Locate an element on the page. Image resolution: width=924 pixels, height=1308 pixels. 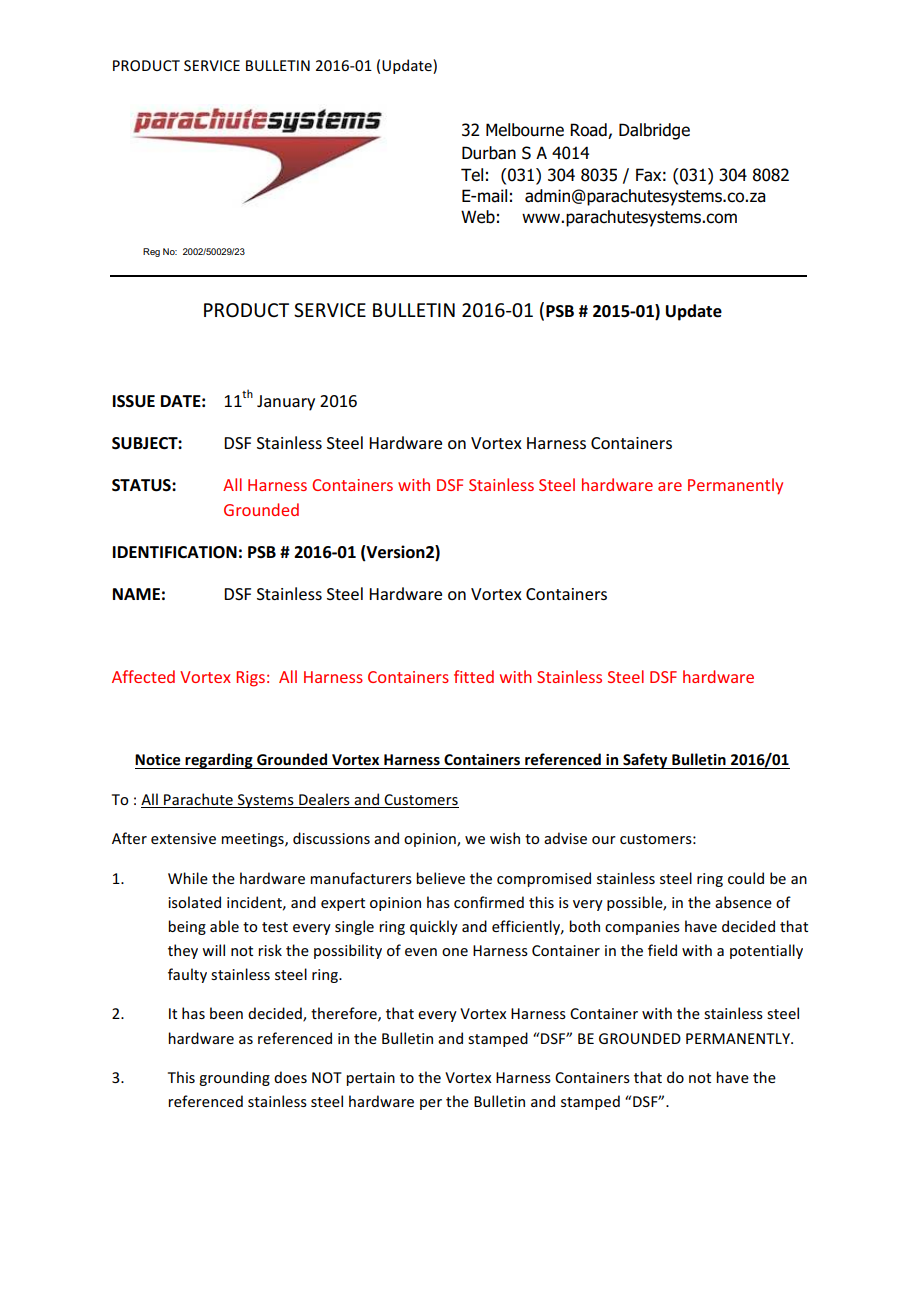
ISSUE is located at coordinates (134, 401).
